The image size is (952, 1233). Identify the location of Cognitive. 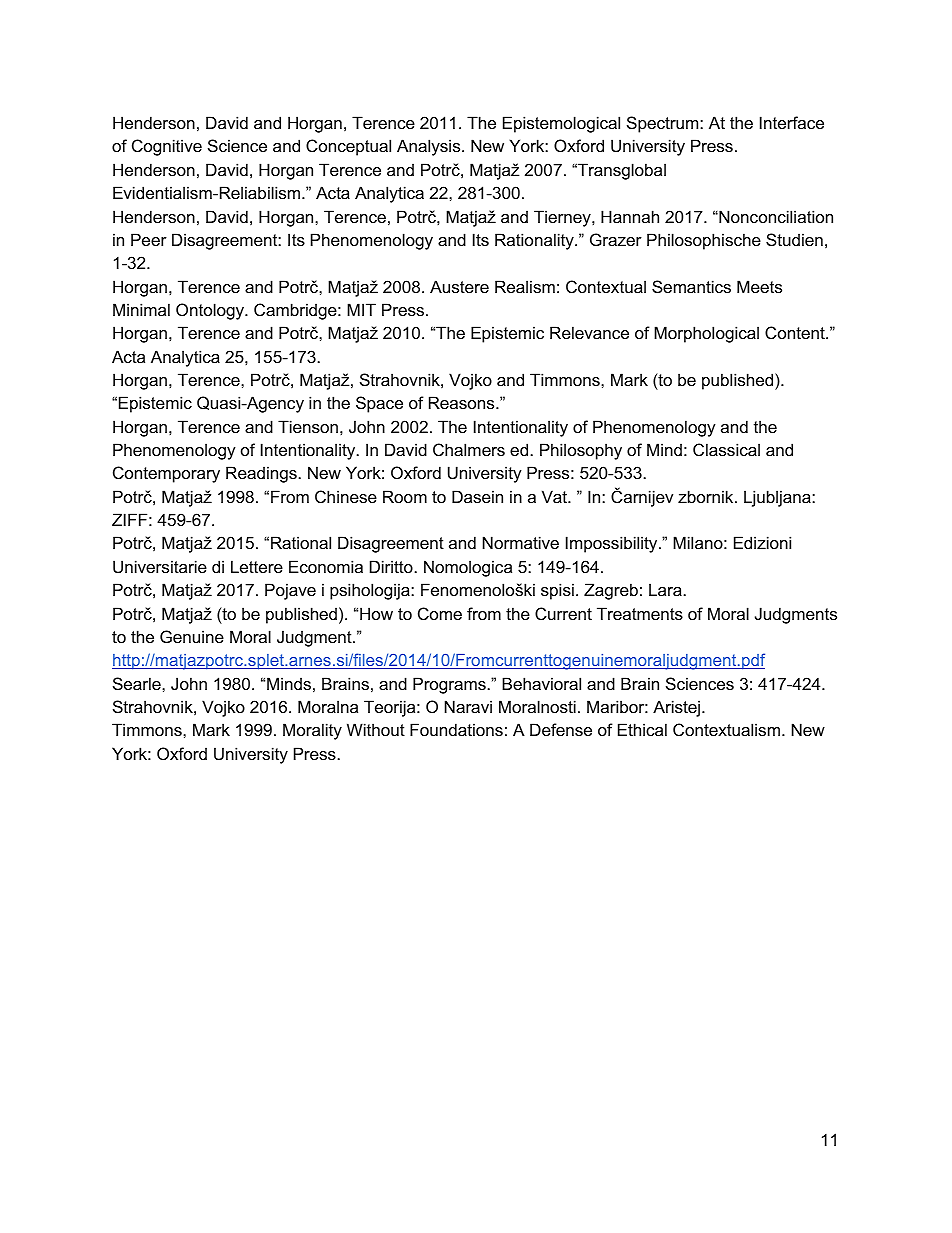
(167, 147).
